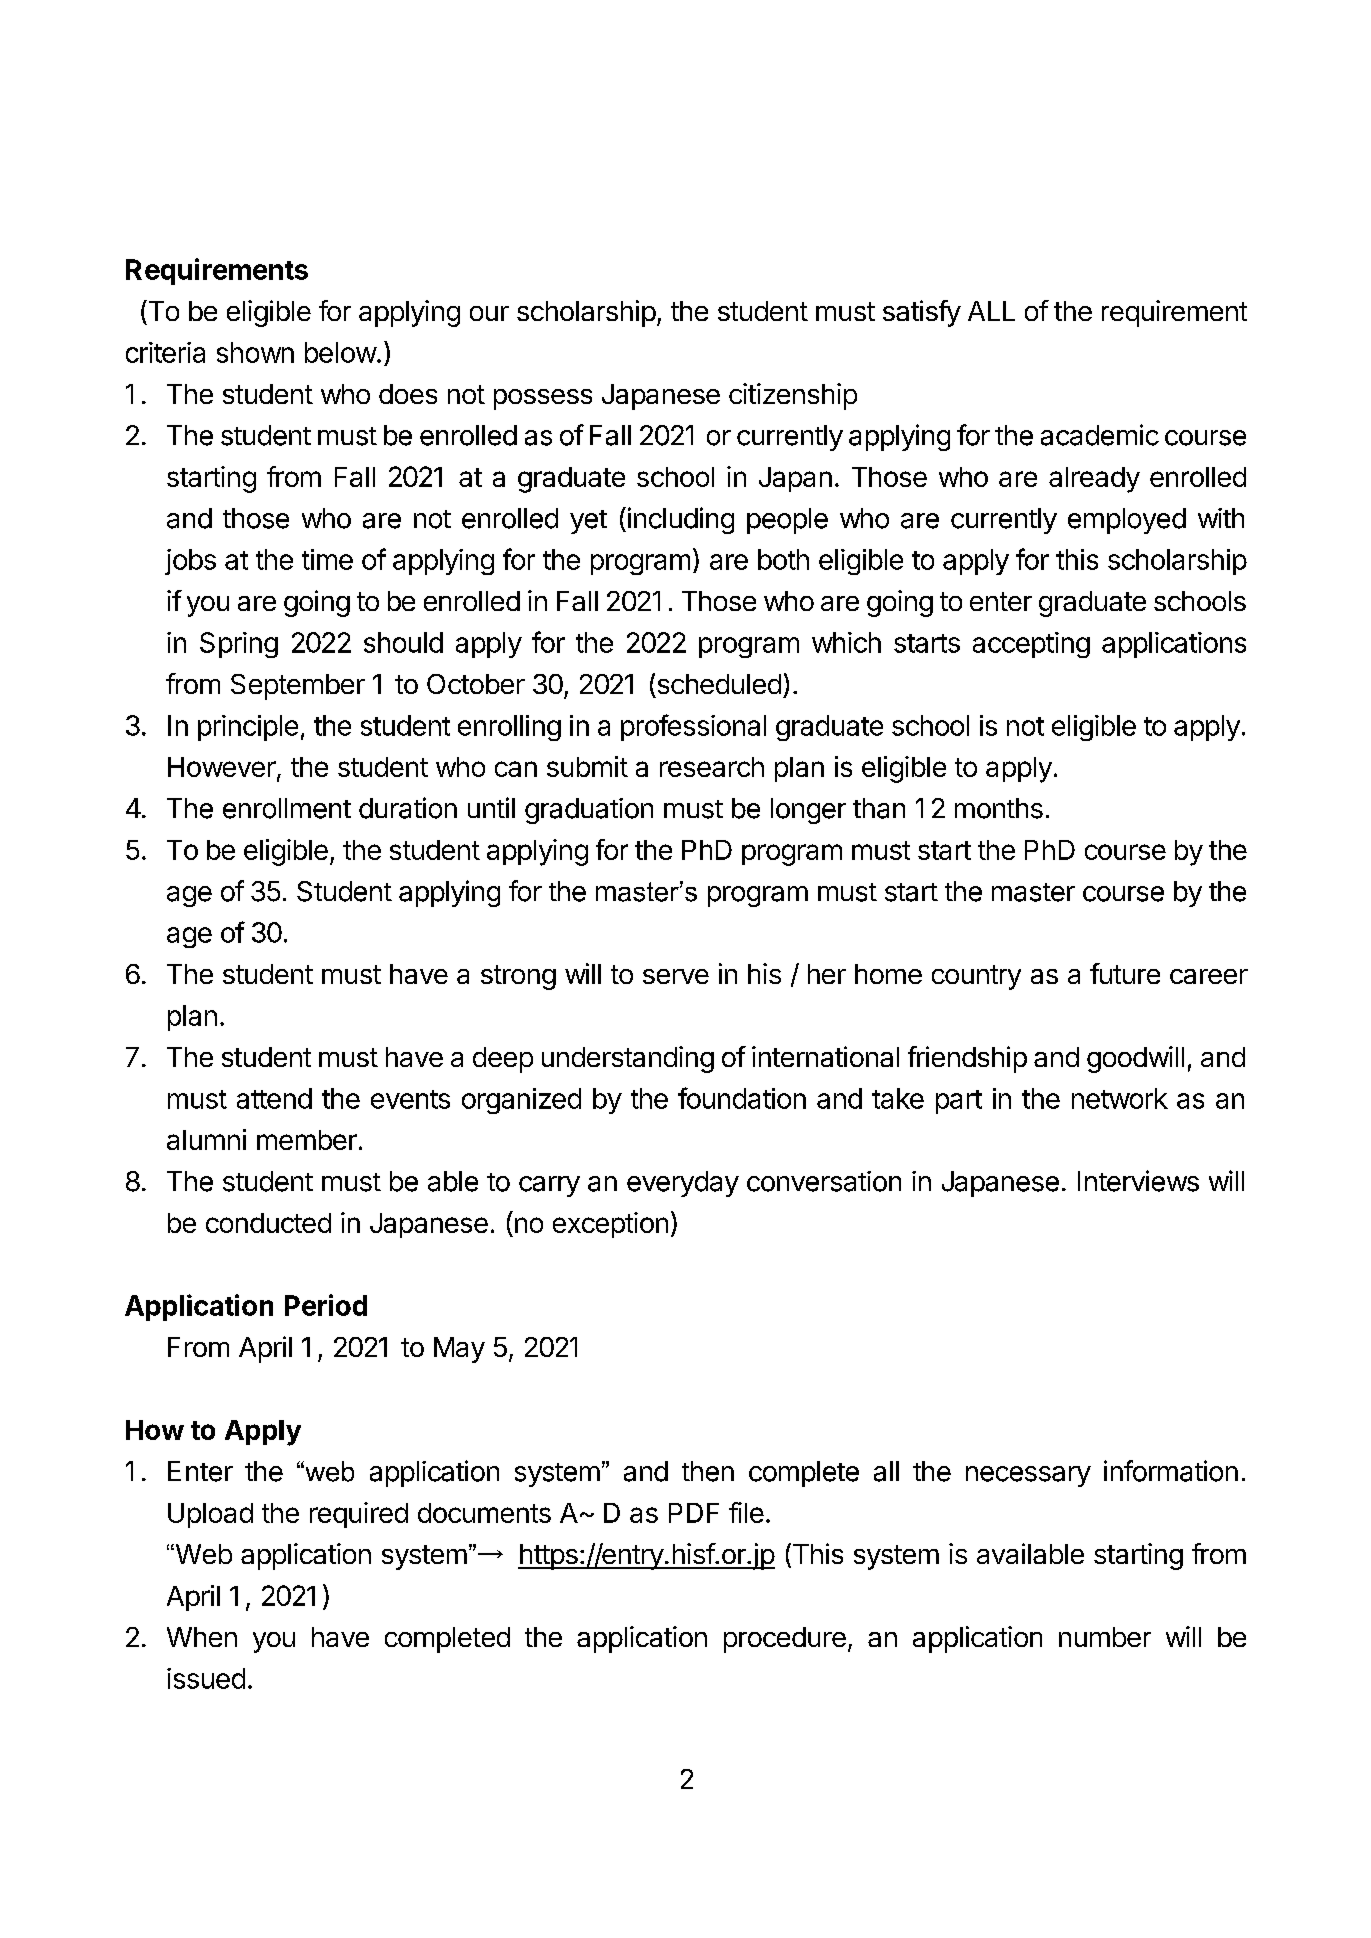 This document has height=1938, width=1371. I want to click on future, so click(1125, 973).
